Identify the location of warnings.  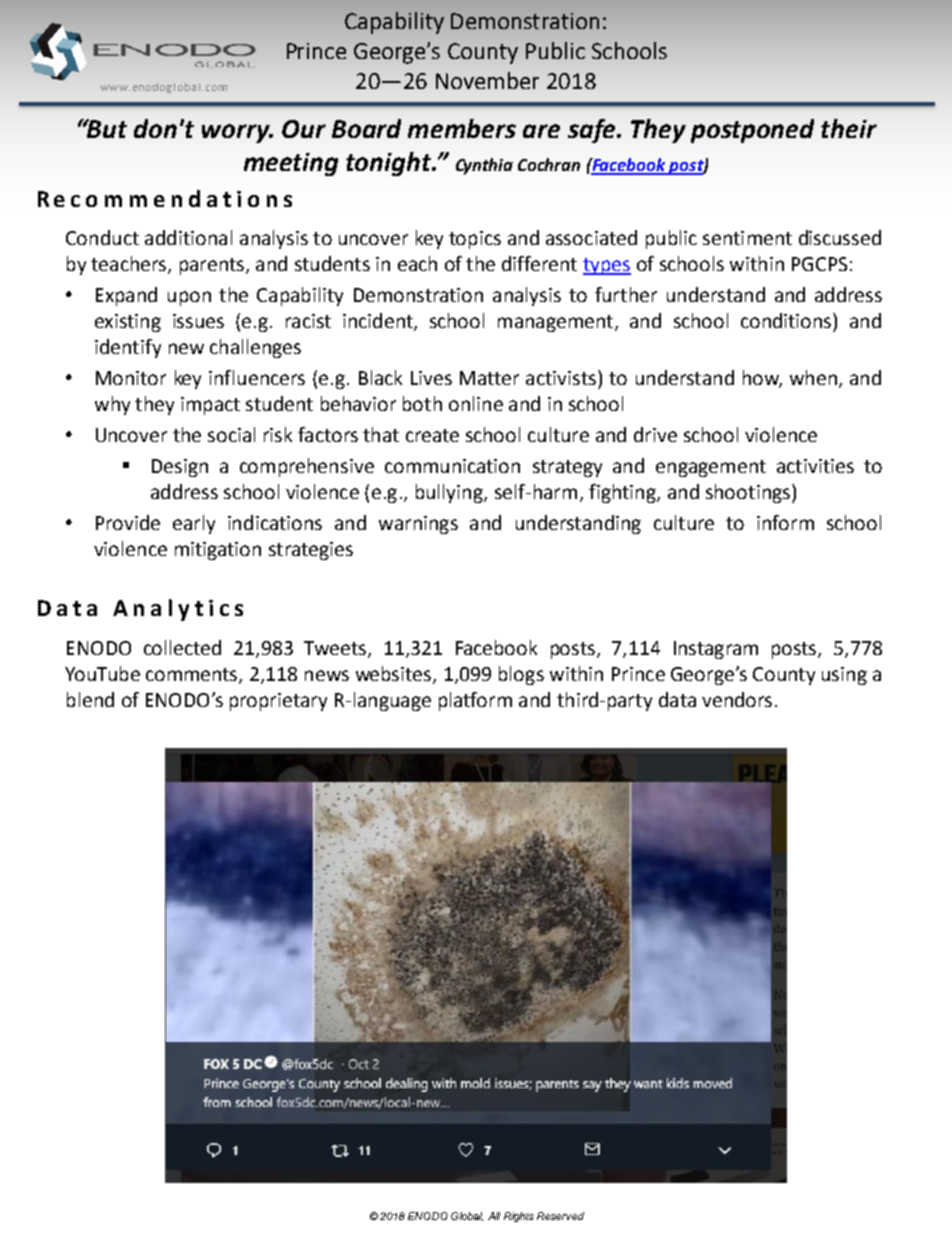
(418, 525).
